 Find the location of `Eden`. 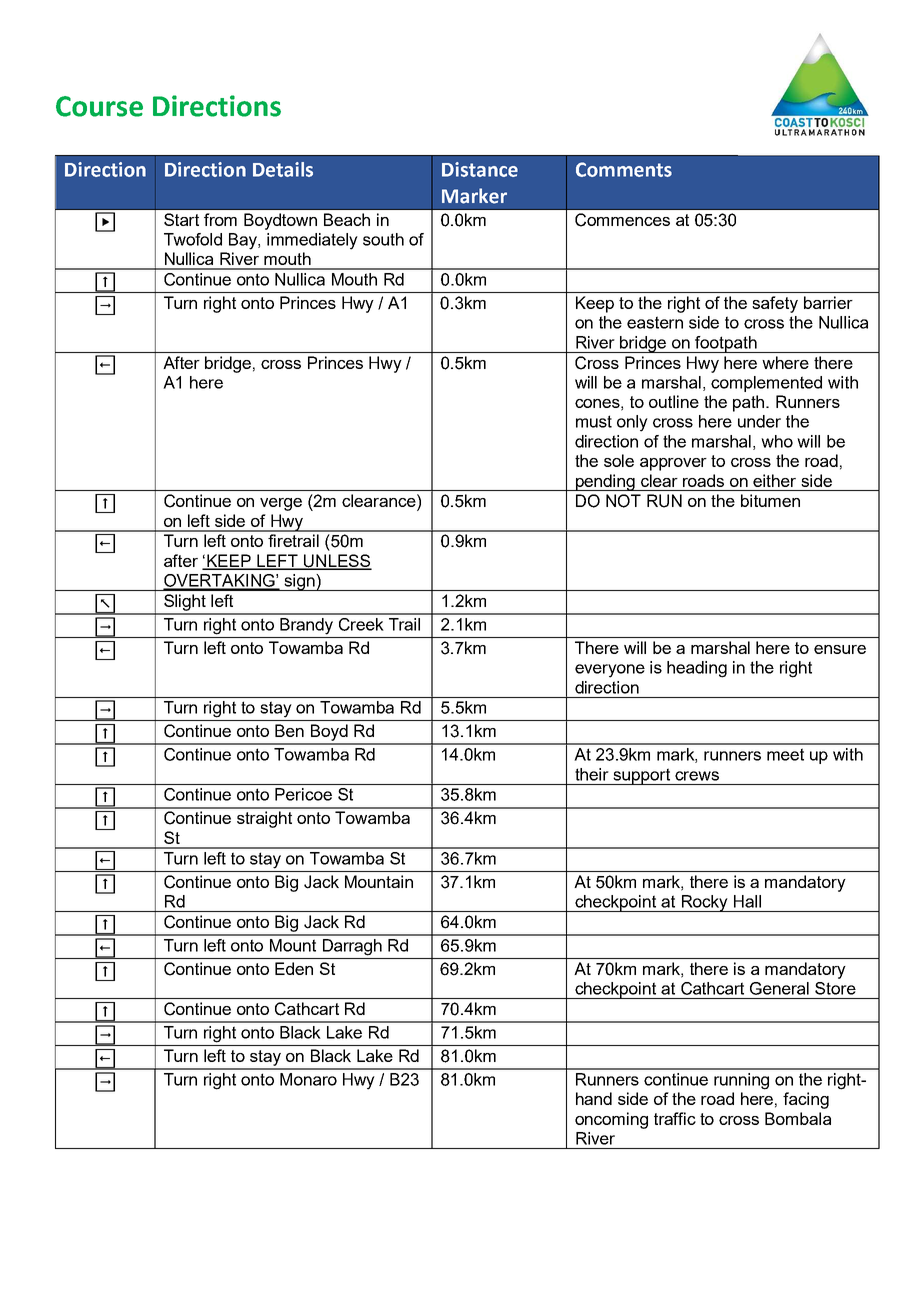

Eden is located at coordinates (294, 968).
